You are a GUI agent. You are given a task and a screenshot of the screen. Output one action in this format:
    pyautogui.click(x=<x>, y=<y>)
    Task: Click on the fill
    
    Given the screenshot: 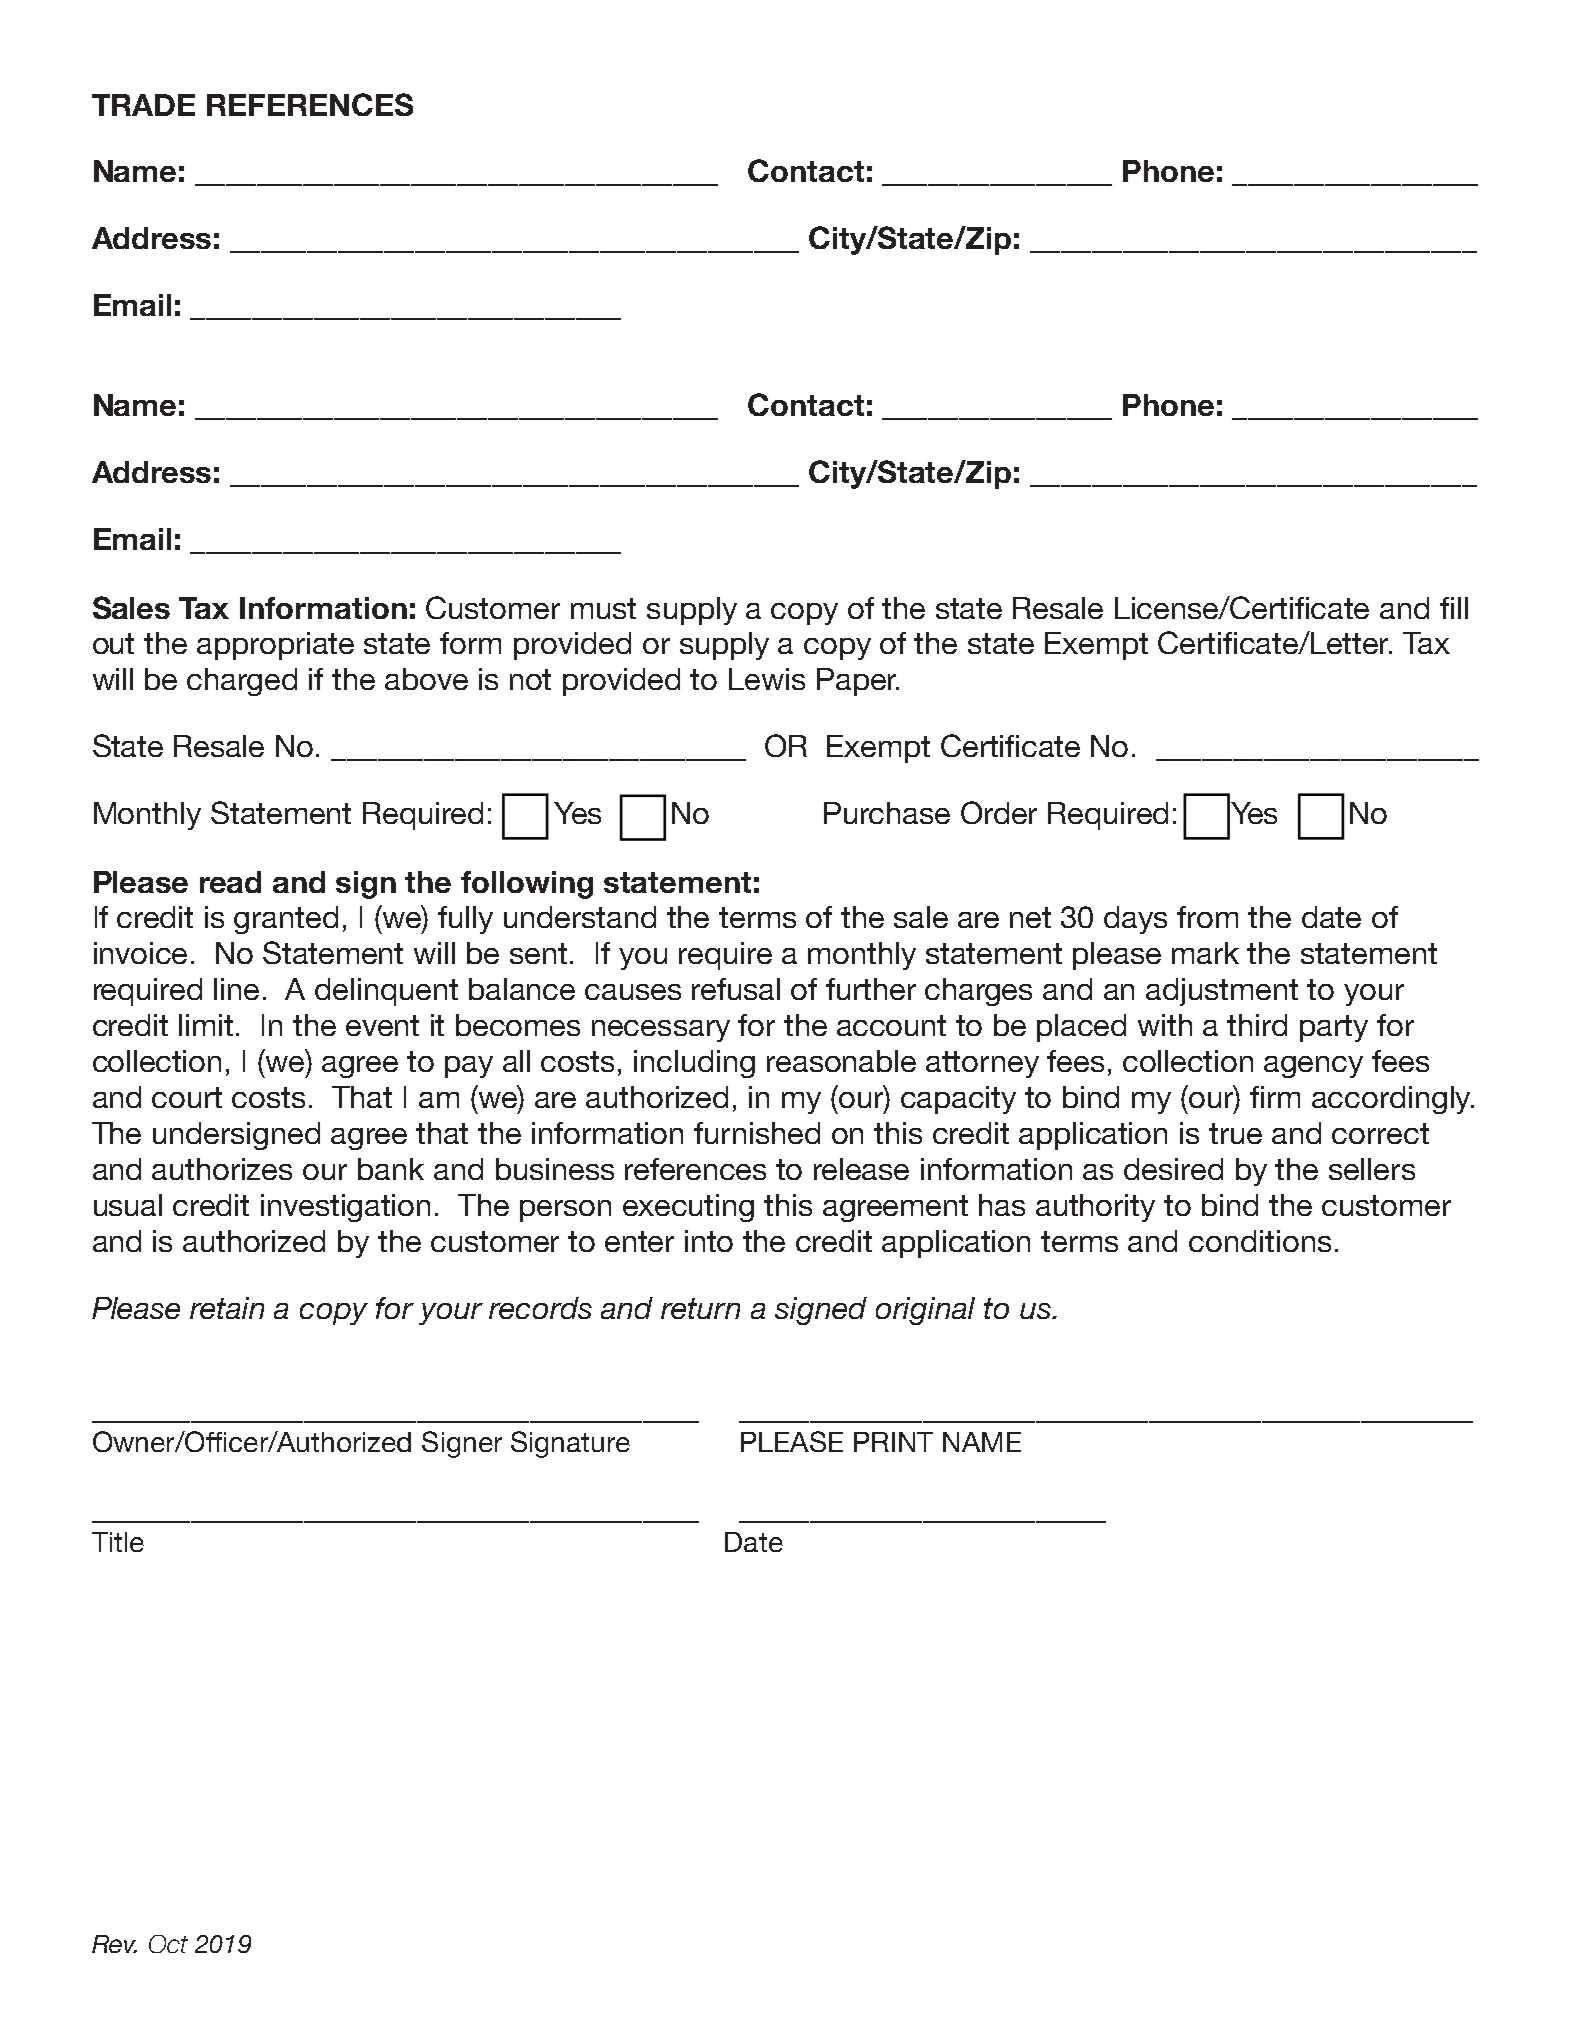 What is the action you would take?
    pyautogui.click(x=1454, y=608)
